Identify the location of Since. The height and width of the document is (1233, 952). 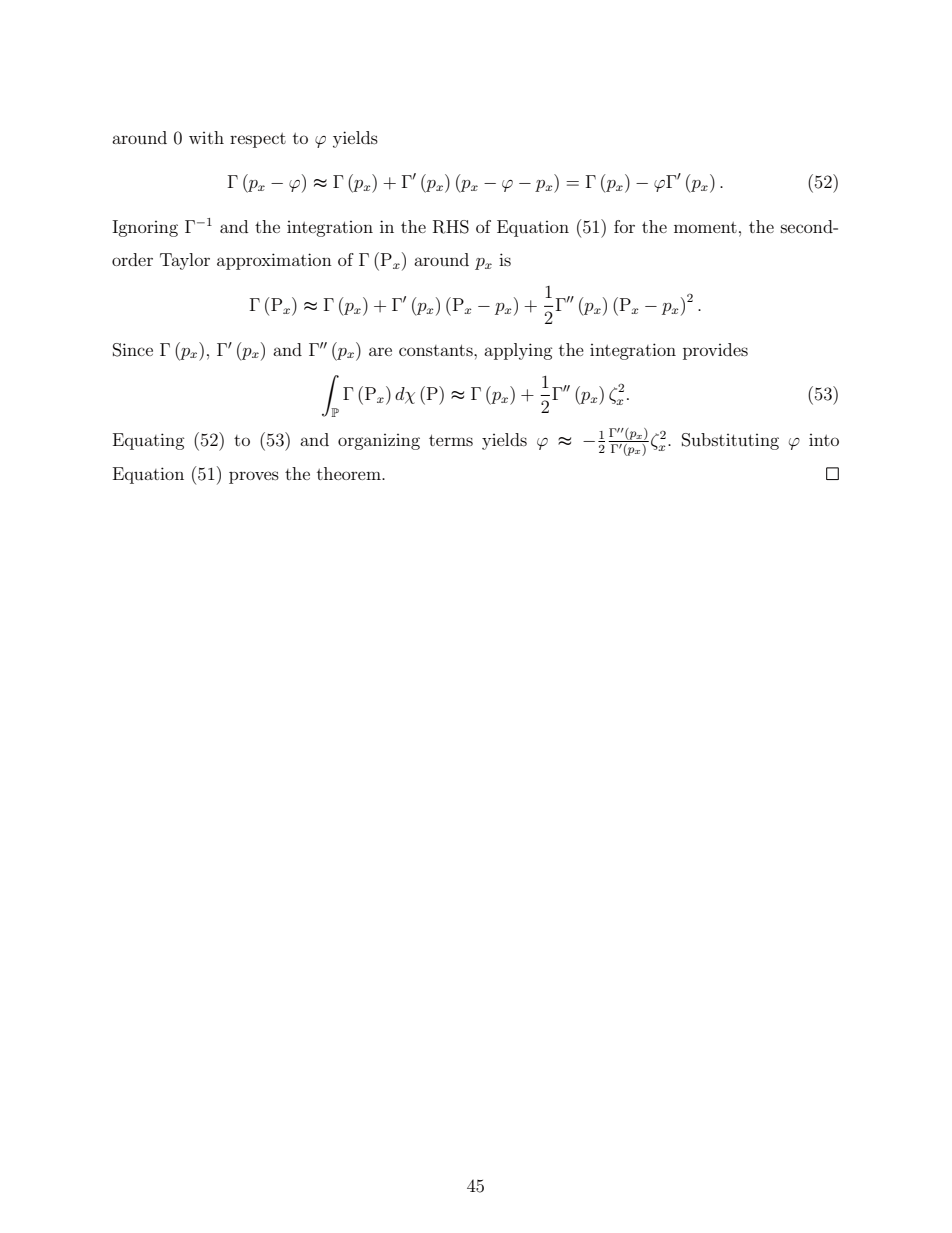
(133, 350).
